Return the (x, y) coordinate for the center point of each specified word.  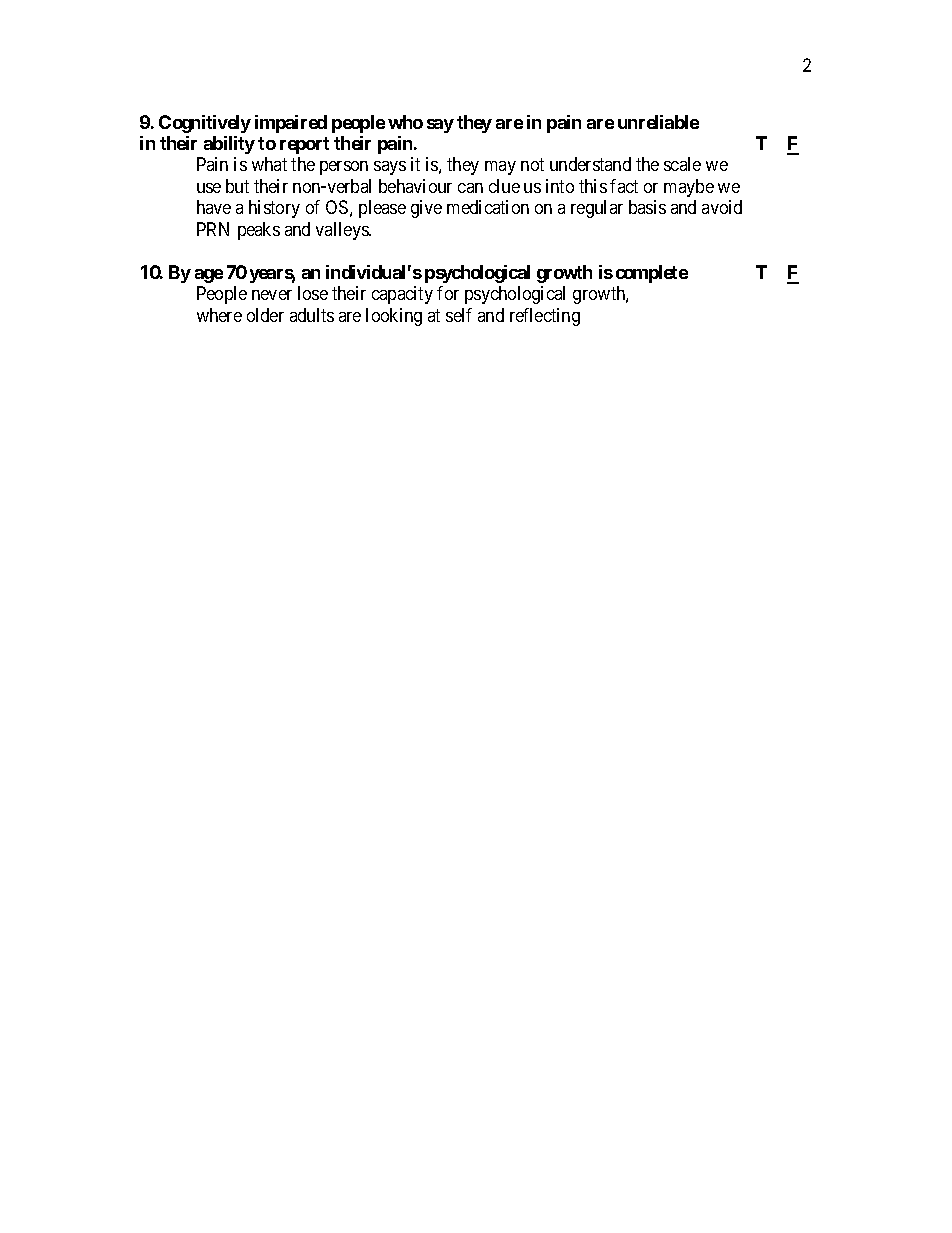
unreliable (658, 122)
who (405, 122)
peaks (259, 231)
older (265, 315)
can (470, 188)
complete (652, 274)
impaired (291, 124)
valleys (343, 231)
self (459, 315)
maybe (689, 188)
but (237, 186)
